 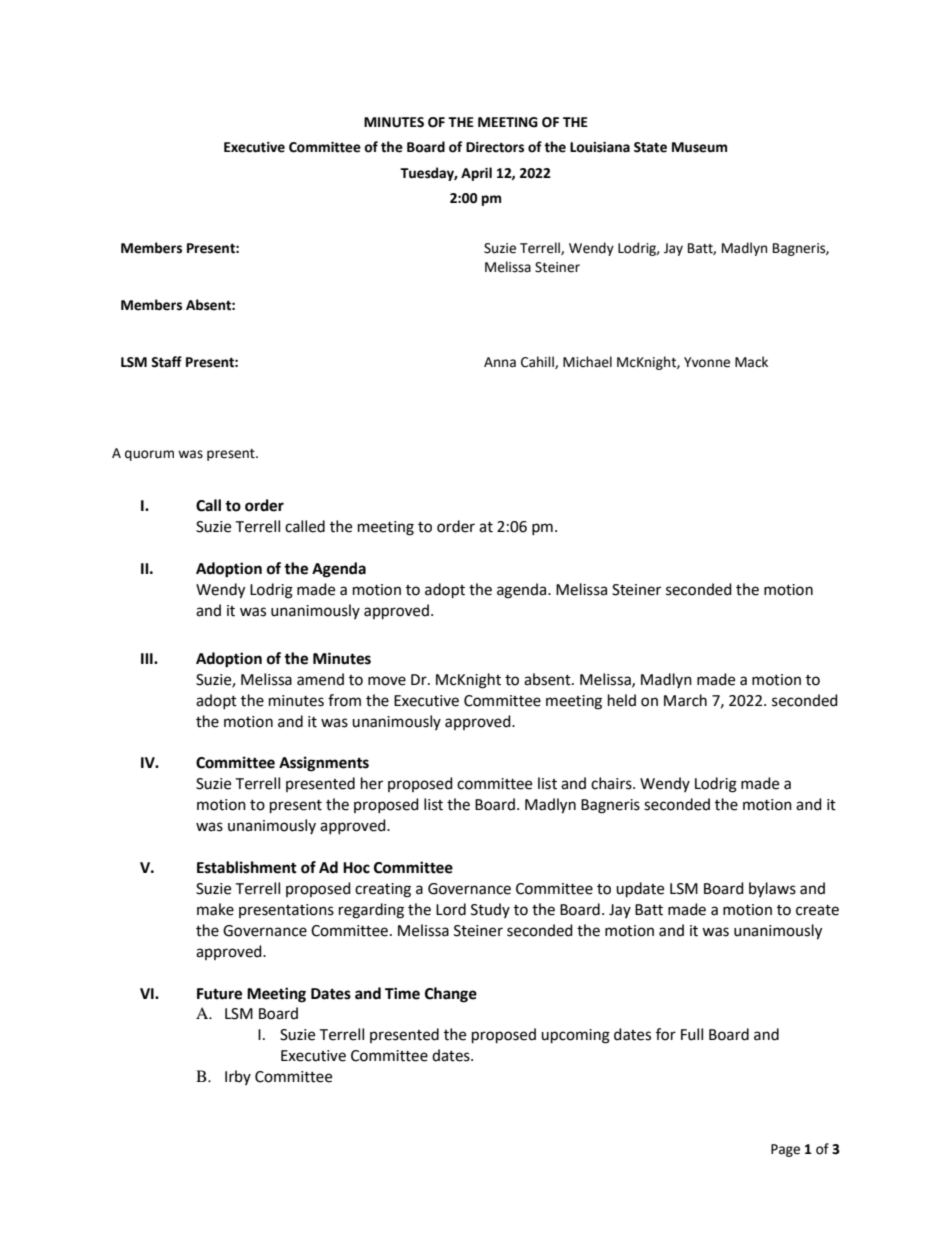 I want to click on Mack, so click(x=751, y=362).
